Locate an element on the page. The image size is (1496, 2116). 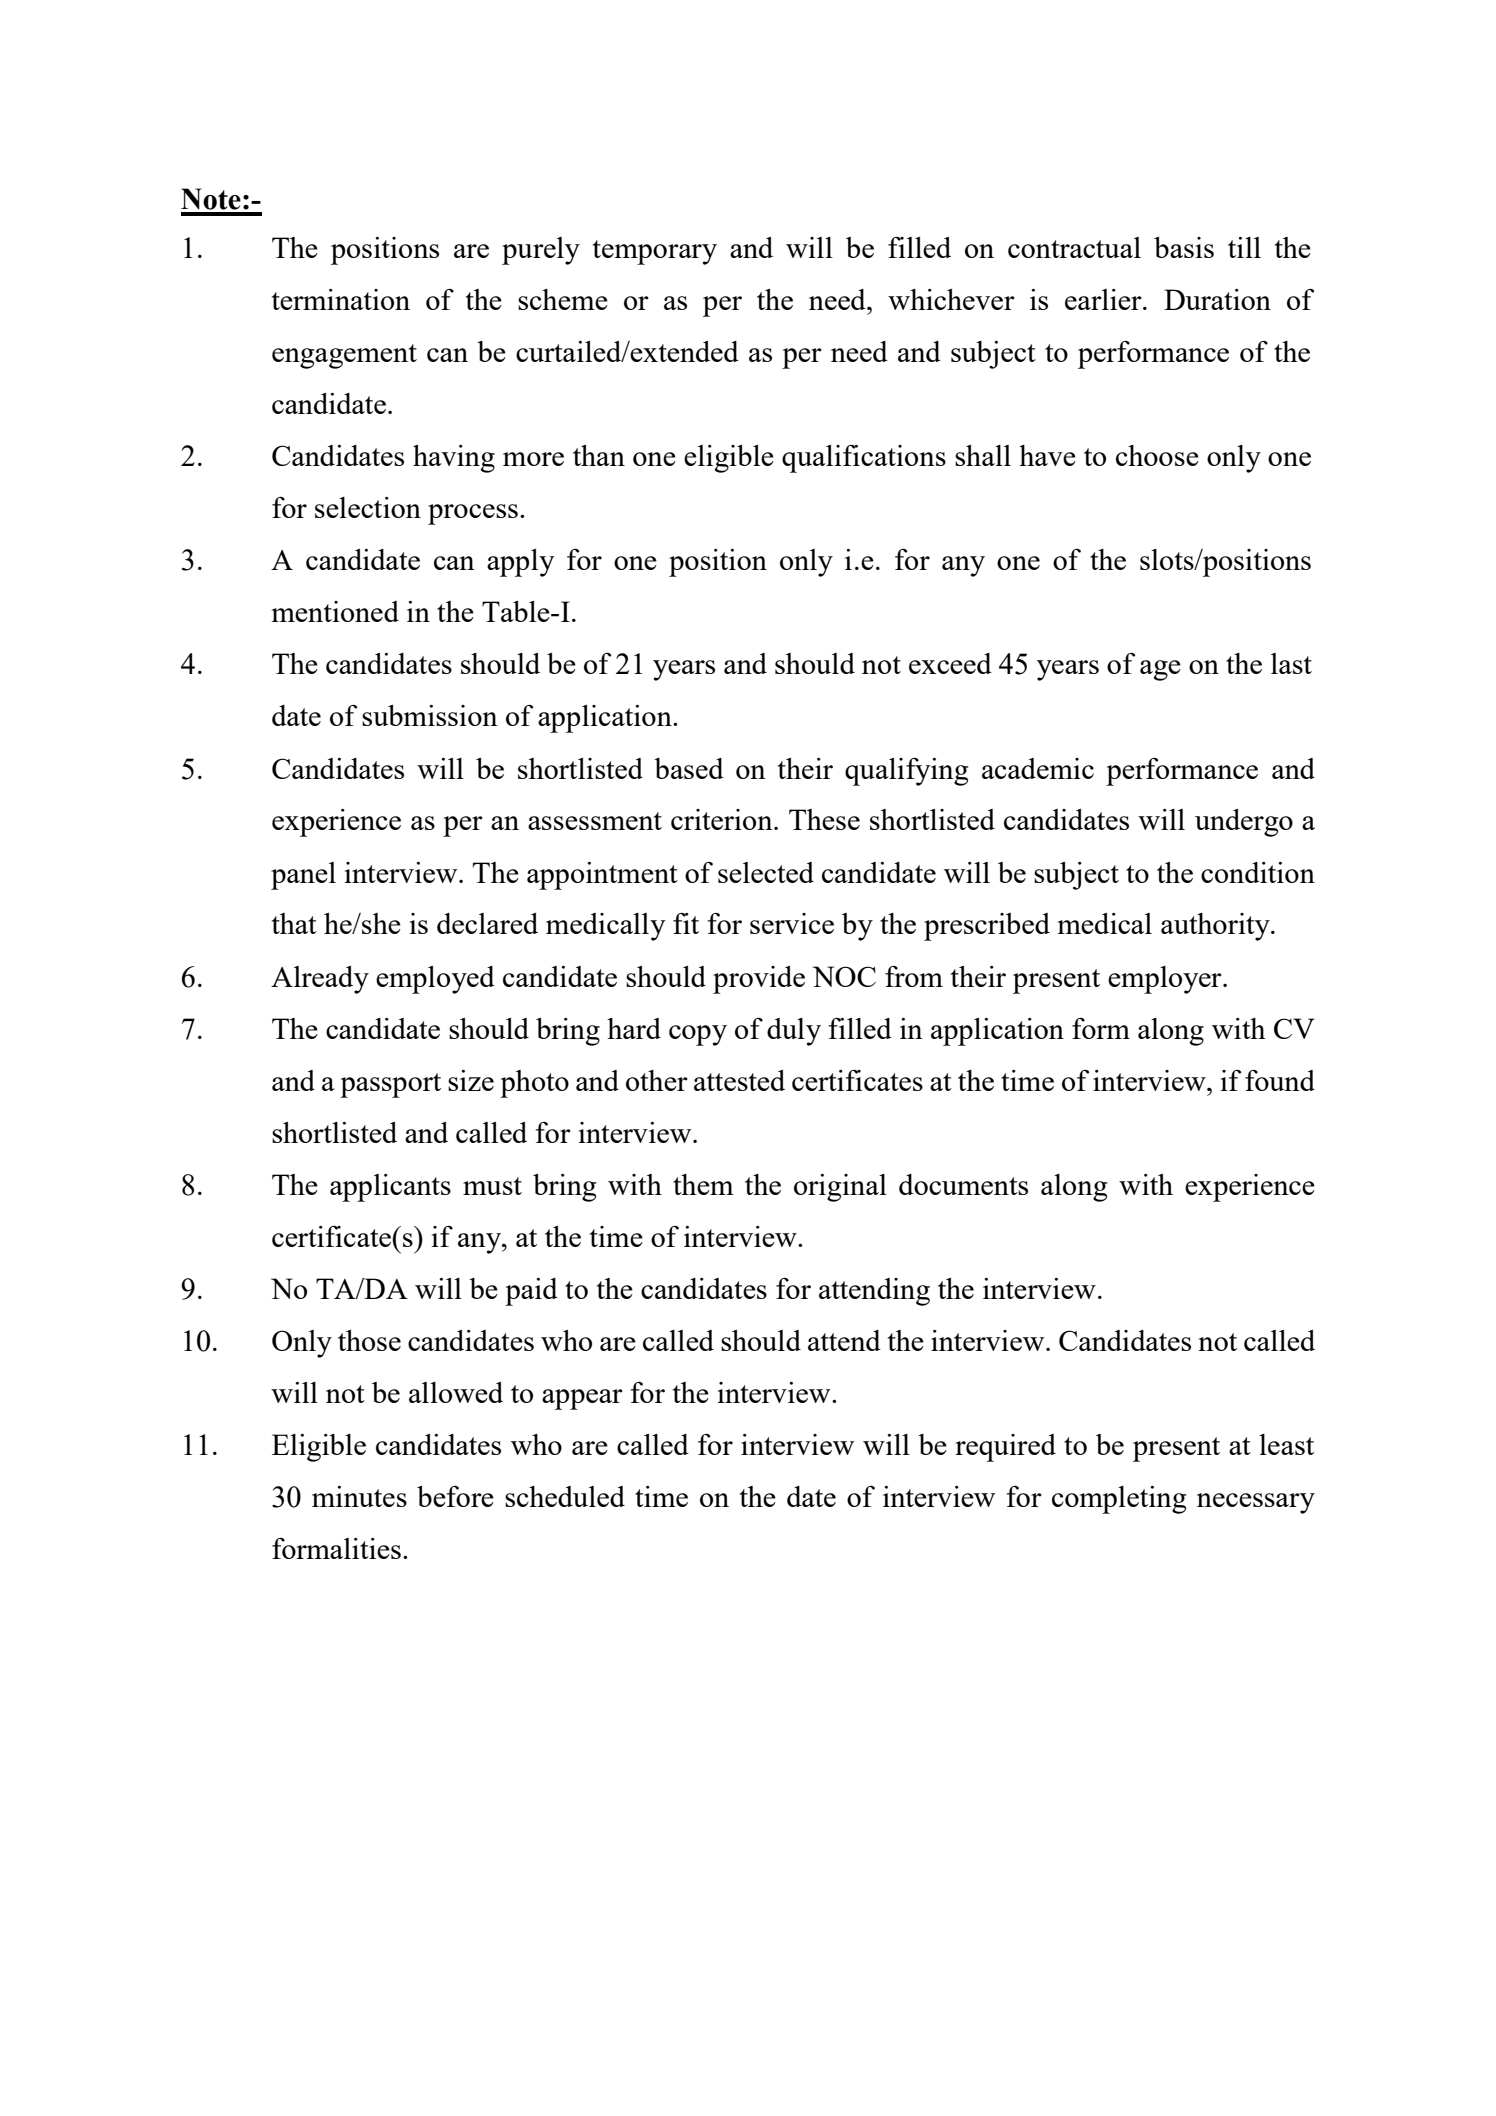
passport is located at coordinates (390, 1085).
